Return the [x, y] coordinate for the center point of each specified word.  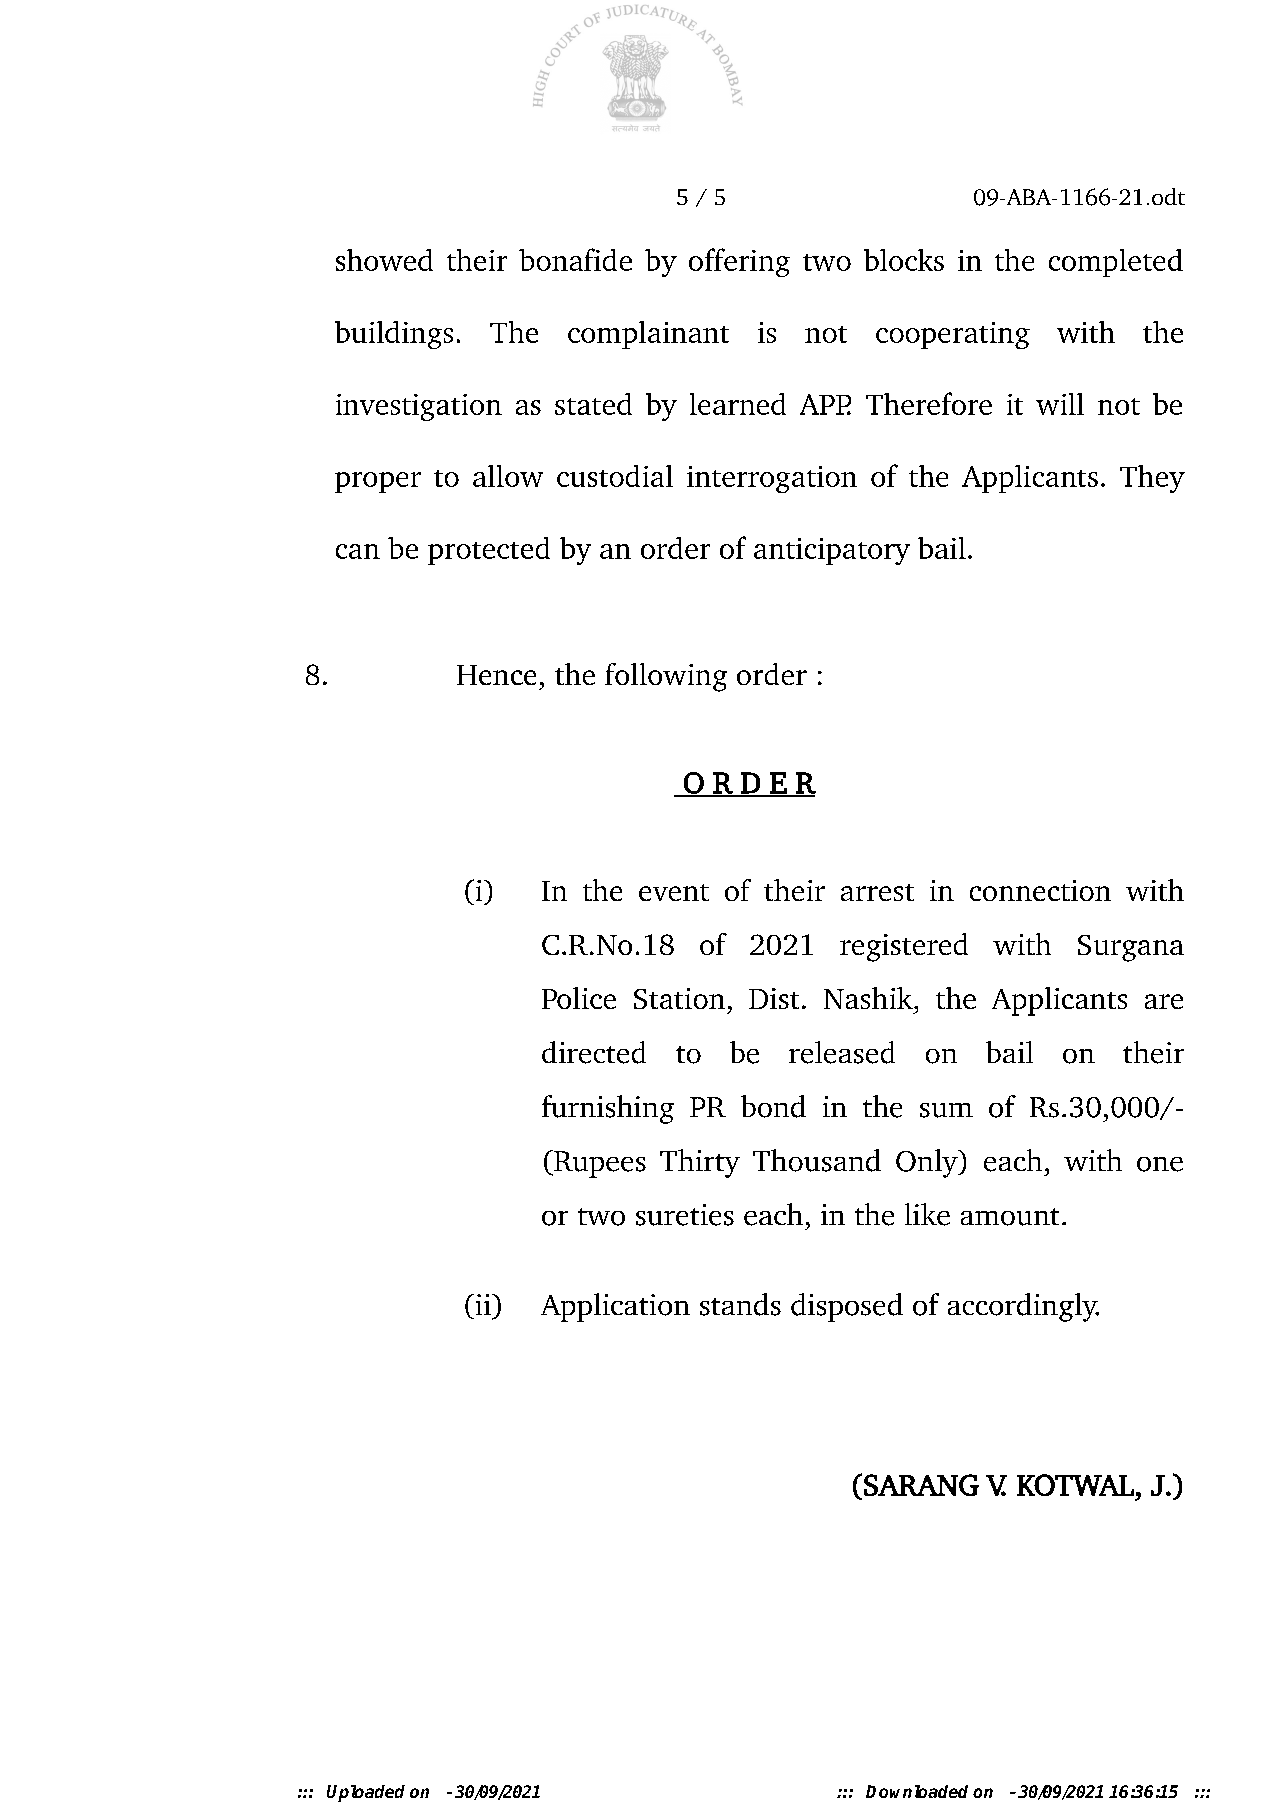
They [1152, 479]
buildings [394, 335]
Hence [496, 675]
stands [740, 1304]
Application [615, 1307]
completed [1116, 263]
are [1164, 1001]
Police [579, 998]
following [666, 677]
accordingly [1023, 1307]
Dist [774, 998]
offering [739, 262]
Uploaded [366, 1793]
